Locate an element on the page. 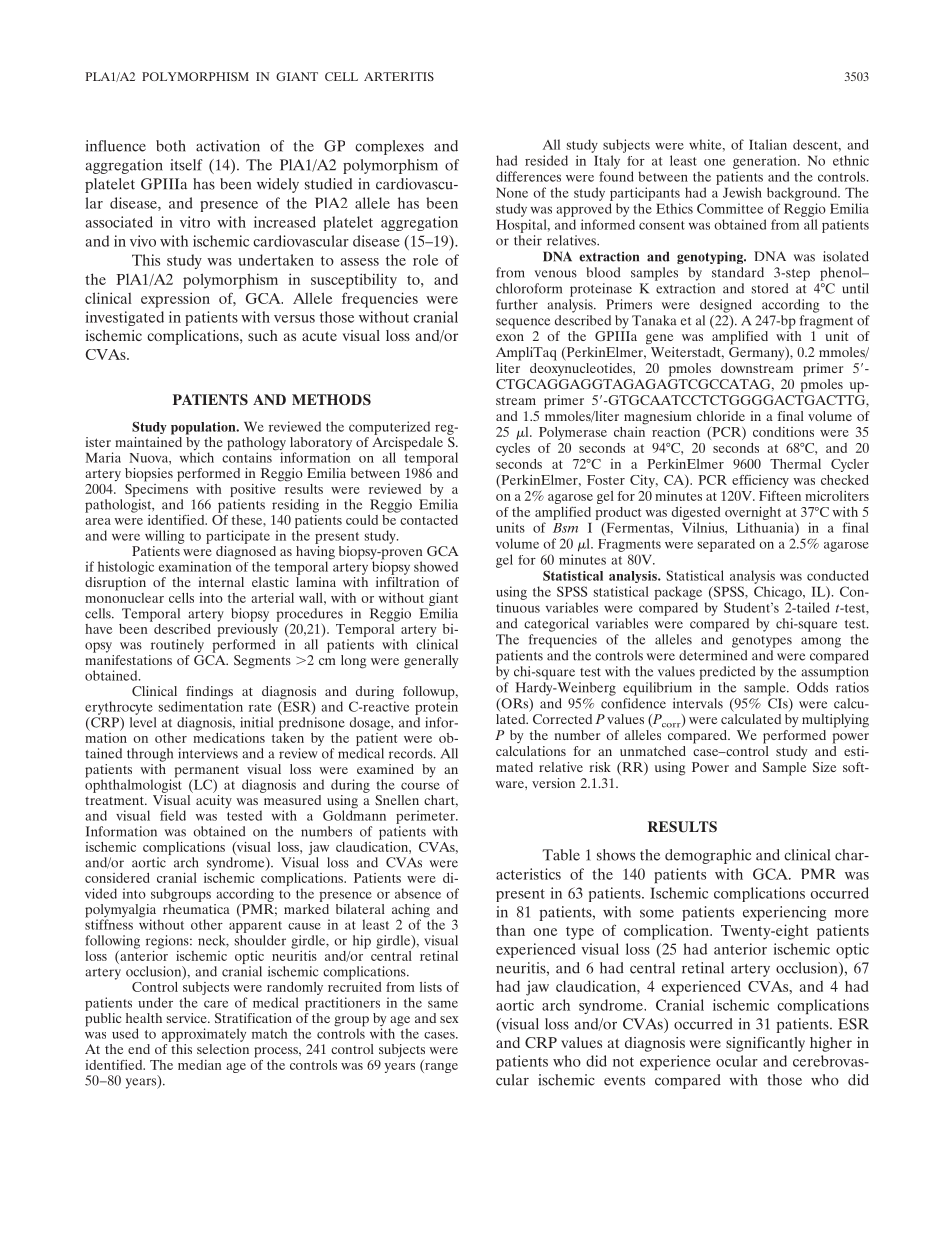 This page has width=952, height=1233. ARTERITIS is located at coordinates (399, 76).
